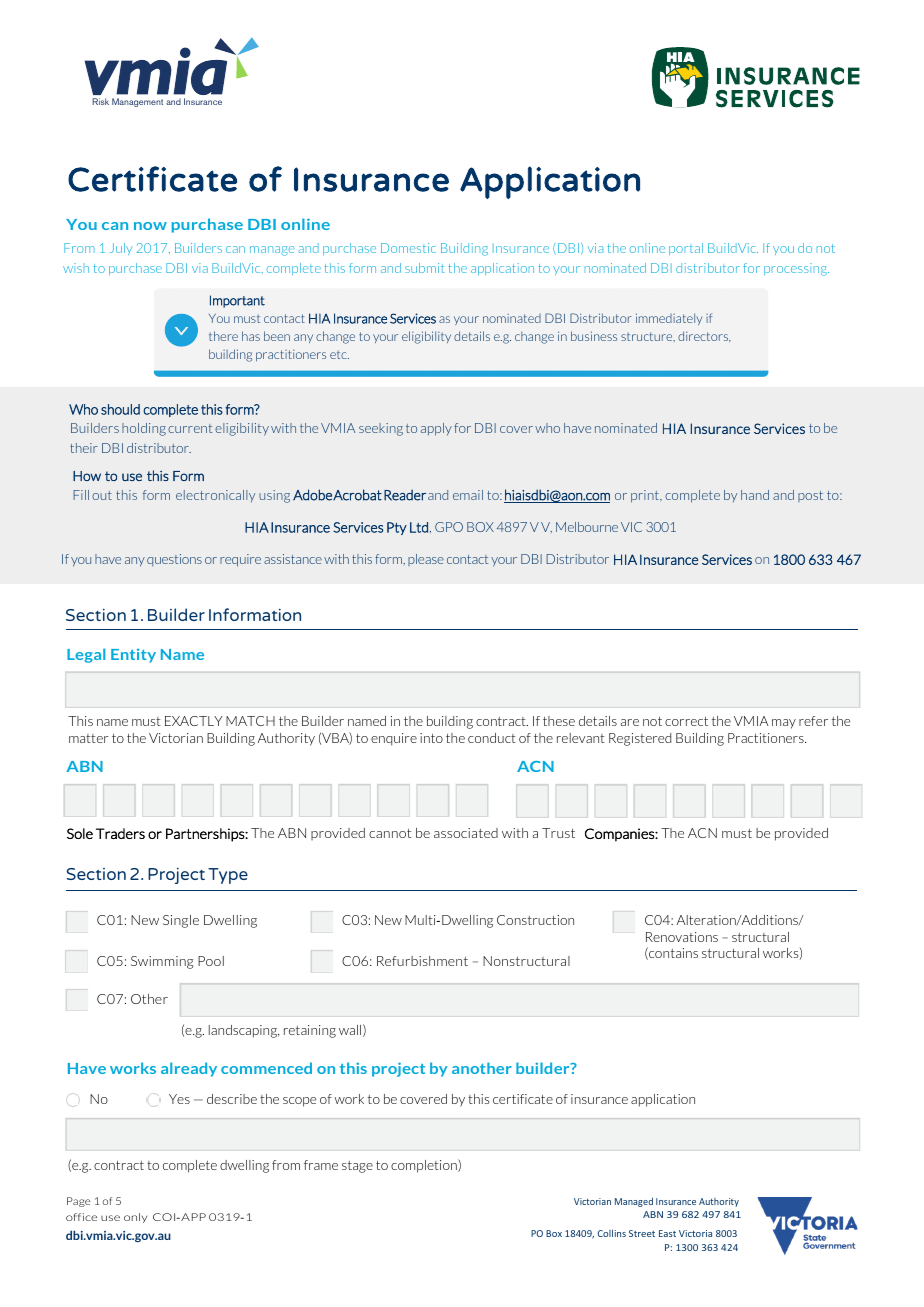 Image resolution: width=924 pixels, height=1307 pixels. I want to click on completion, so click(425, 1166).
